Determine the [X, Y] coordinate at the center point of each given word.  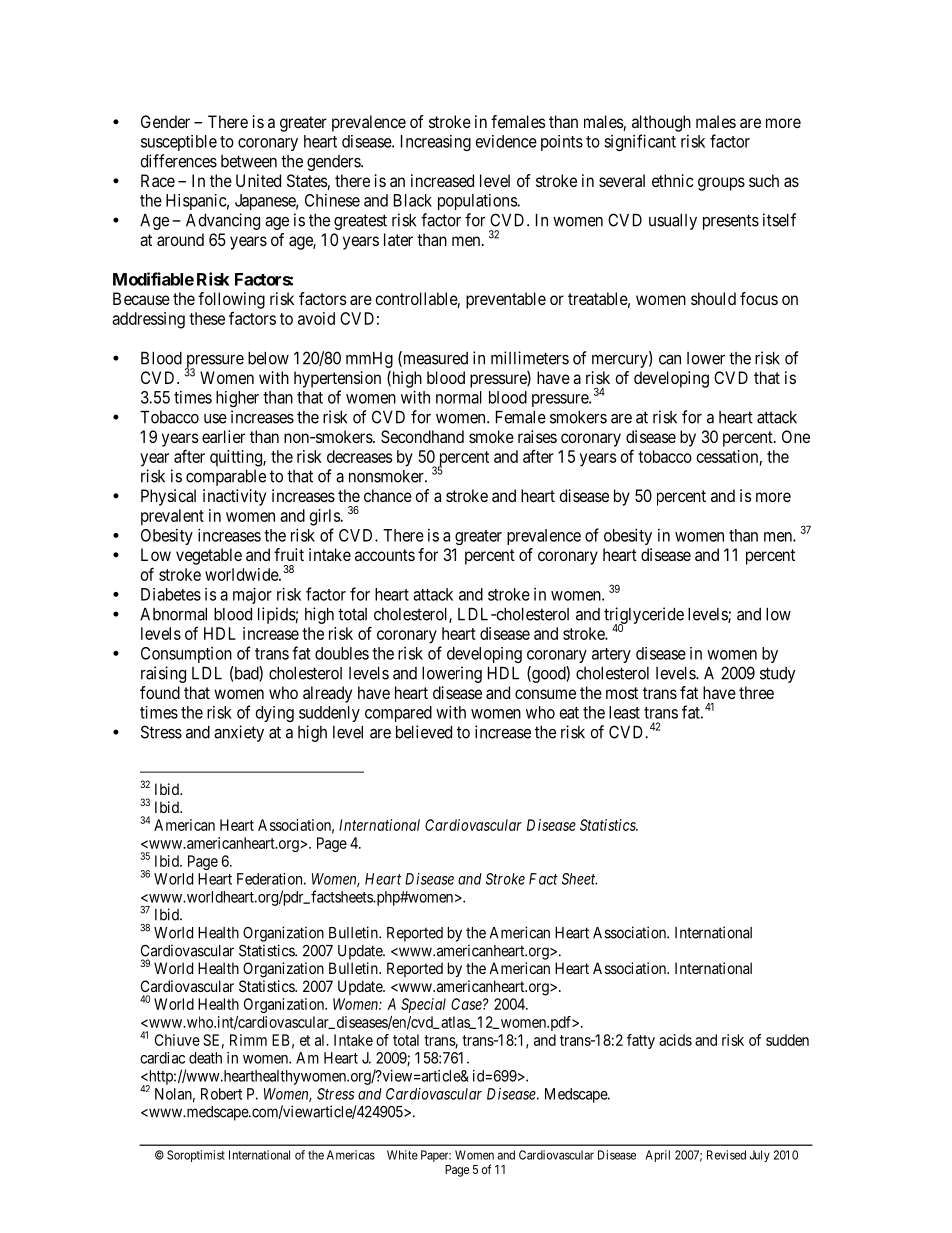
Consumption [186, 655]
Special [423, 1005]
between [249, 161]
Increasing [436, 143]
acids [675, 1040]
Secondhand [422, 436]
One [796, 436]
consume [545, 694]
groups [721, 184]
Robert [221, 1094]
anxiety [239, 733]
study [777, 675]
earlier [223, 436]
